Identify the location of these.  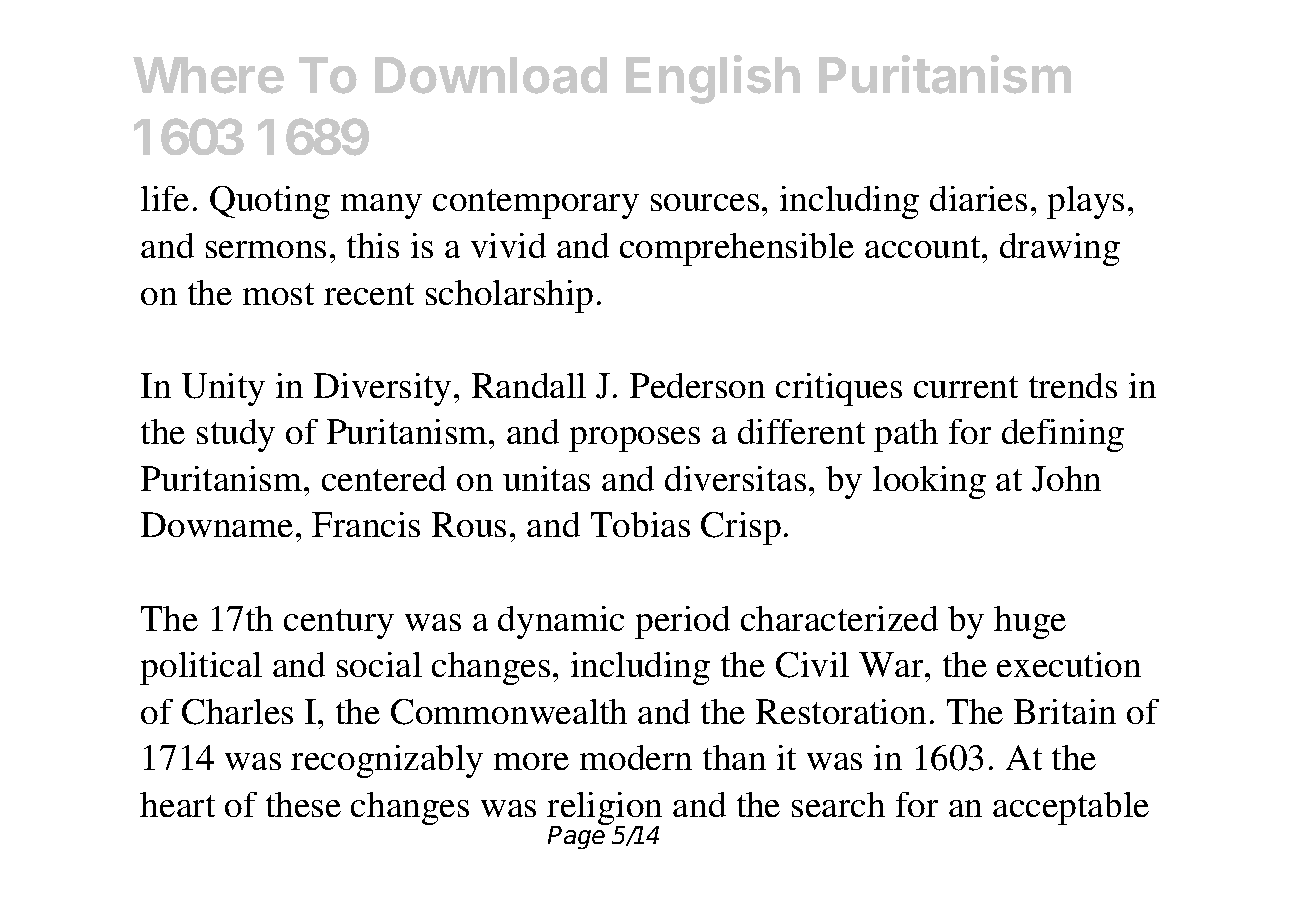
(303, 804).
